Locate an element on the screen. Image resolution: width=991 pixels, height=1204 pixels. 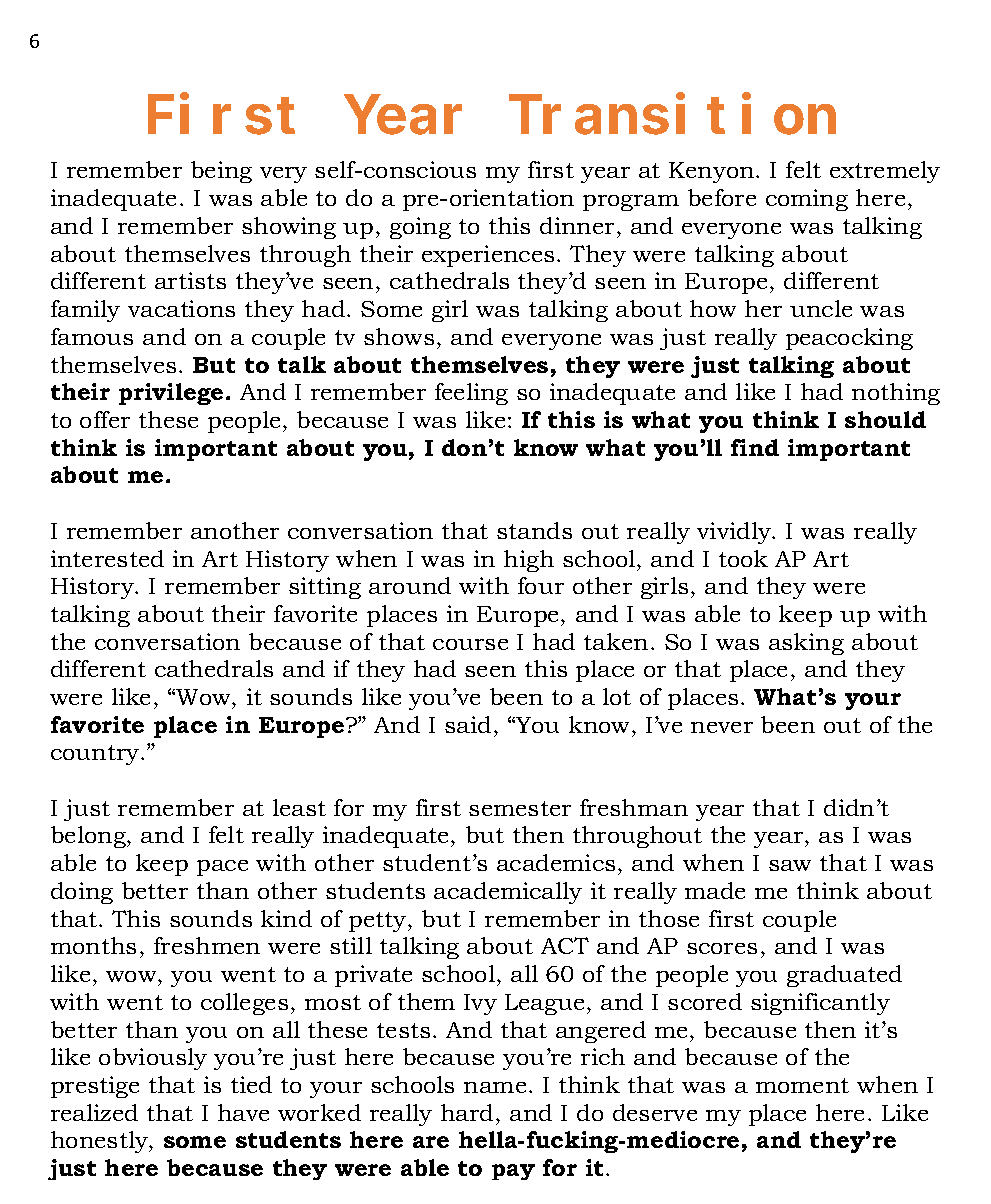
asking is located at coordinates (806, 644).
